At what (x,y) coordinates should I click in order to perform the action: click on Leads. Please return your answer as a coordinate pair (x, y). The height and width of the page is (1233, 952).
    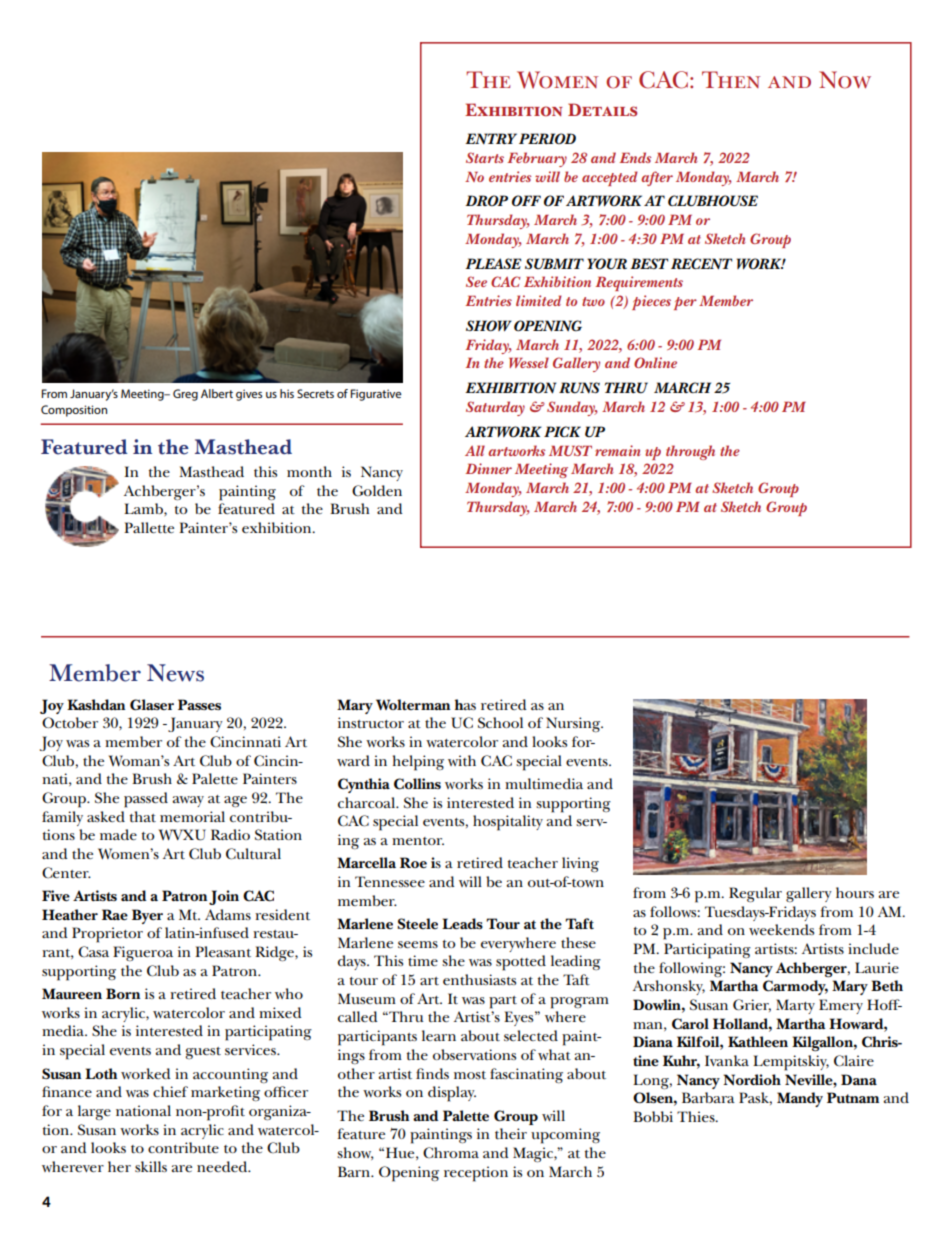
    Looking at the image, I should click on (462, 923).
